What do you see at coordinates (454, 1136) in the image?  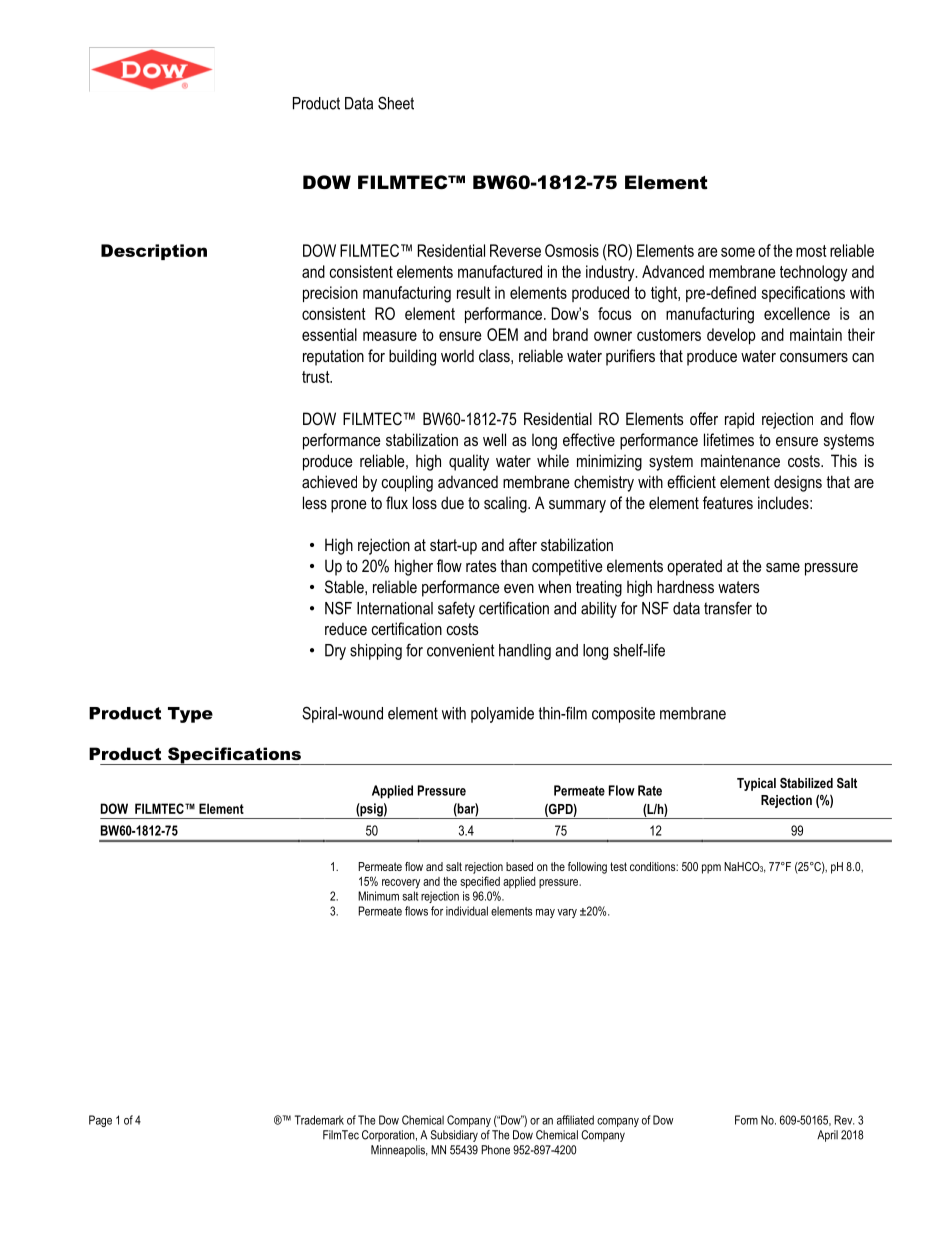 I see `Subsidiary` at bounding box center [454, 1136].
